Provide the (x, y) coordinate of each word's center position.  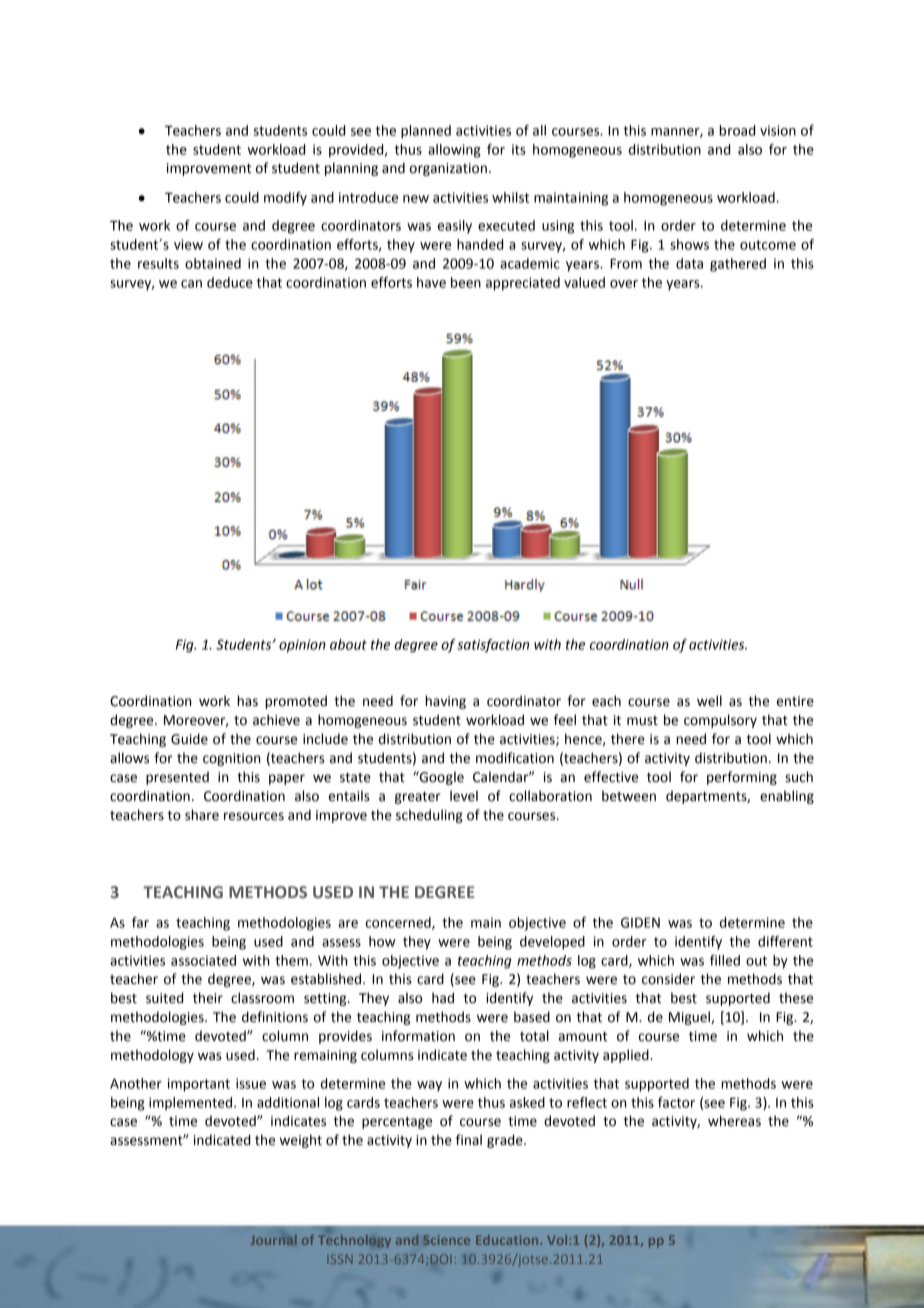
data (689, 263)
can (191, 284)
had (443, 998)
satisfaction (493, 646)
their (208, 998)
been (466, 282)
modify (285, 199)
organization (448, 169)
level (464, 796)
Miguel (690, 1018)
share (202, 815)
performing (742, 778)
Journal (274, 1240)
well (709, 701)
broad (737, 130)
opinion (302, 646)
